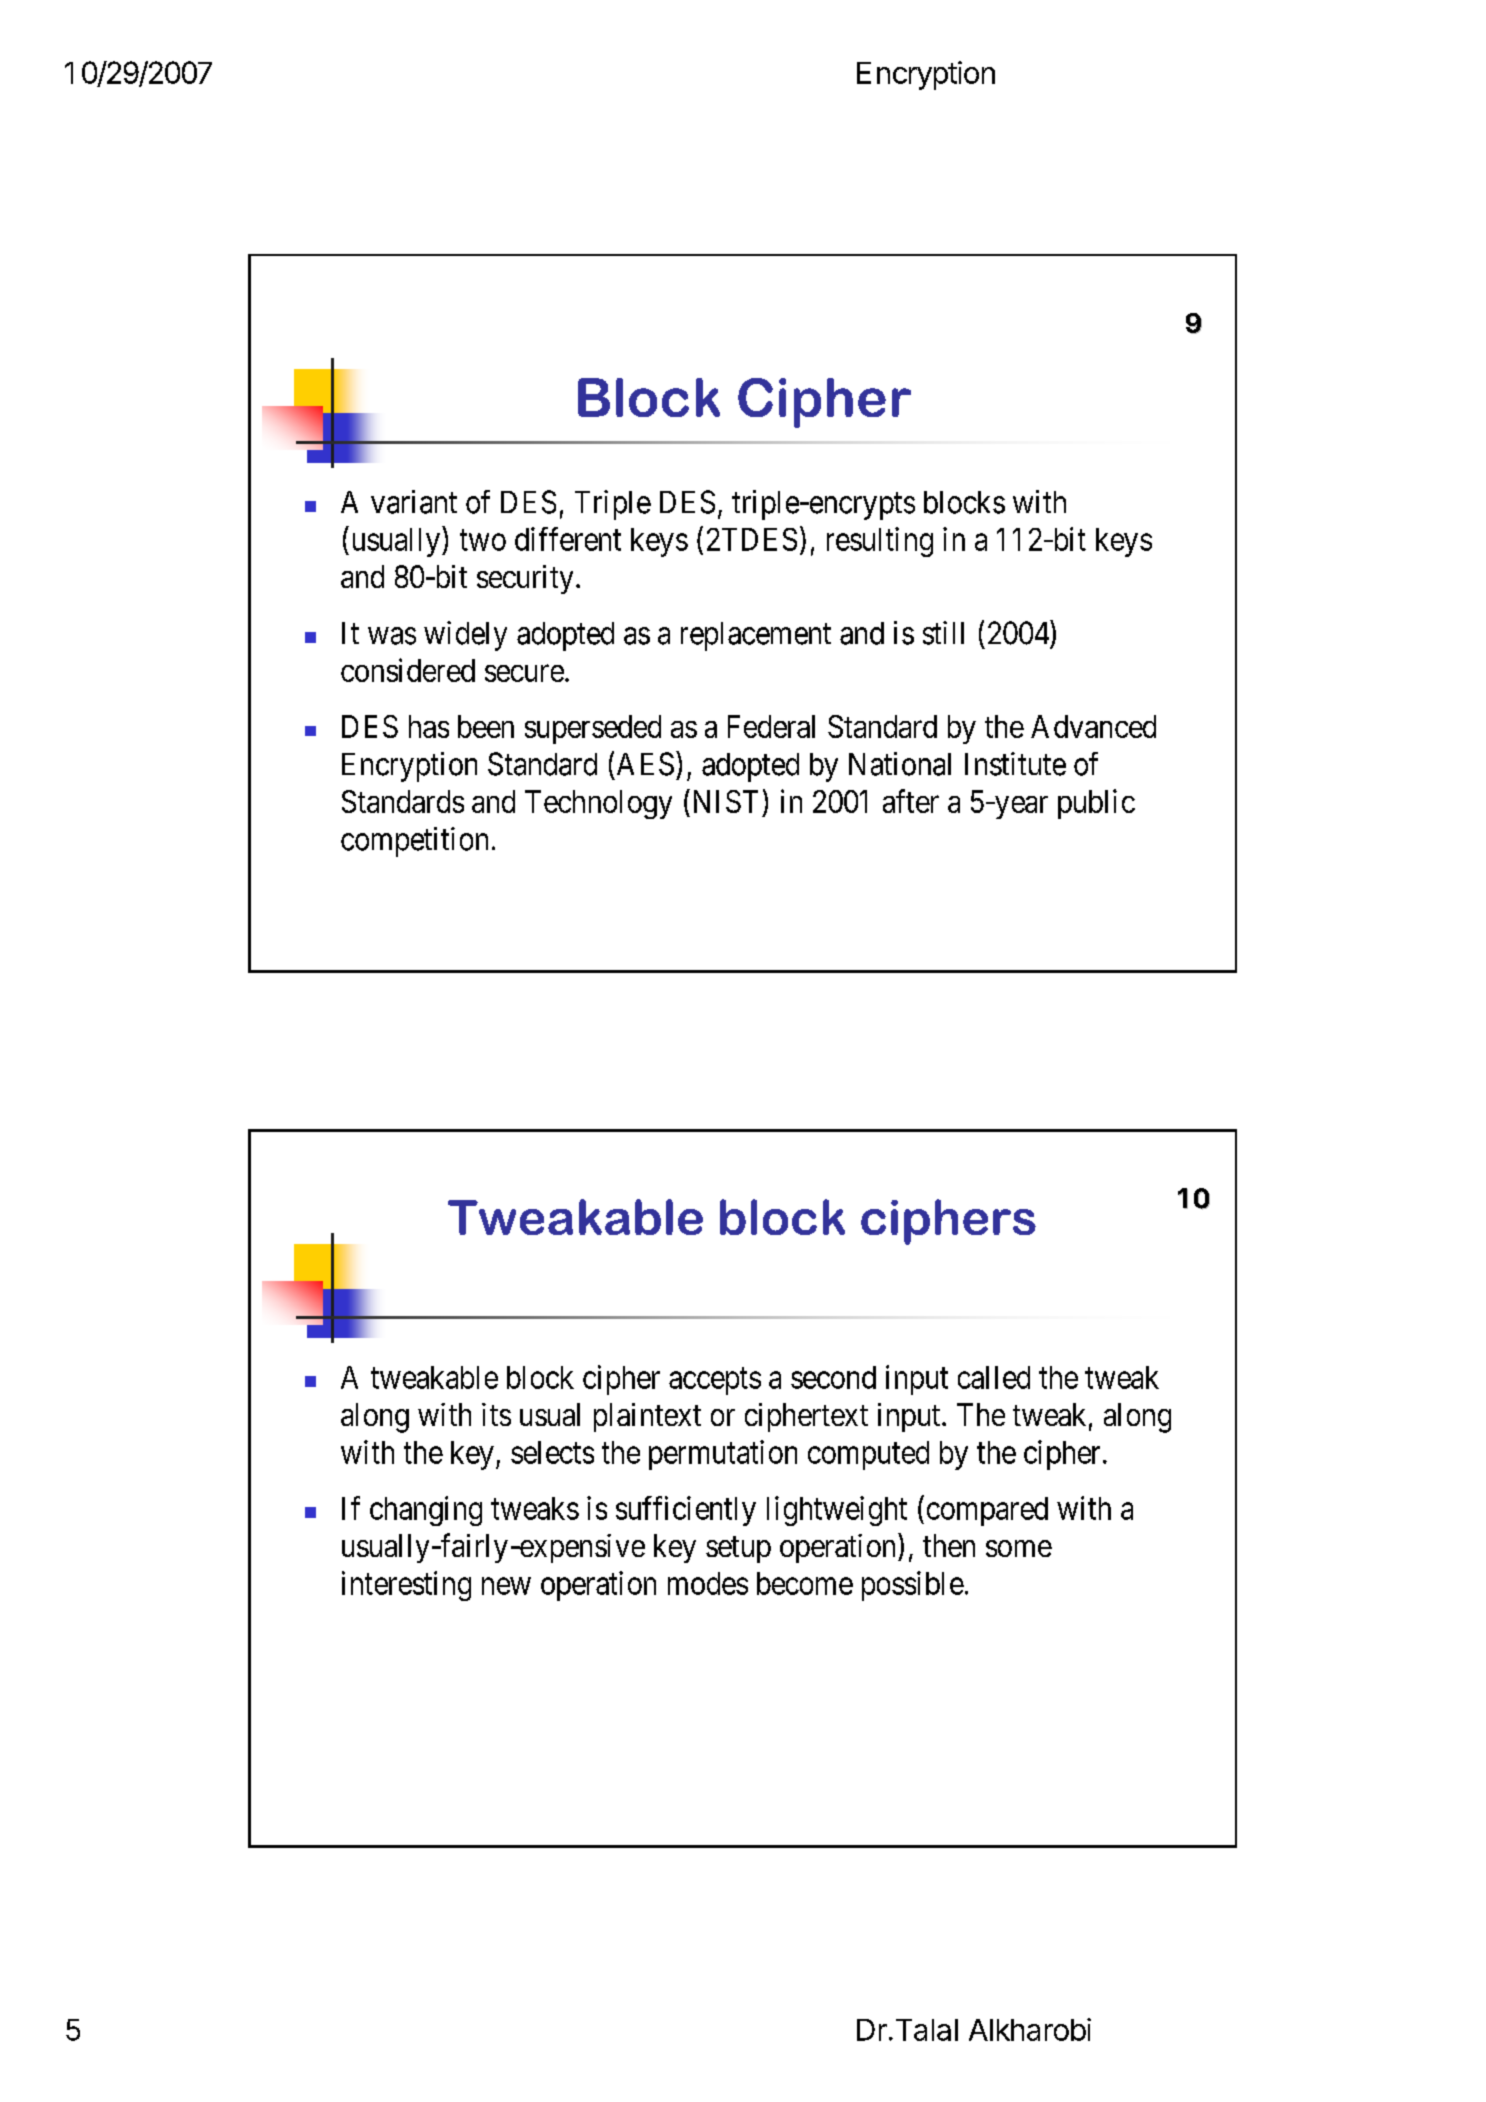 The width and height of the document is (1486, 2102). Describe the element at coordinates (414, 842) in the document. I see `competition` at that location.
